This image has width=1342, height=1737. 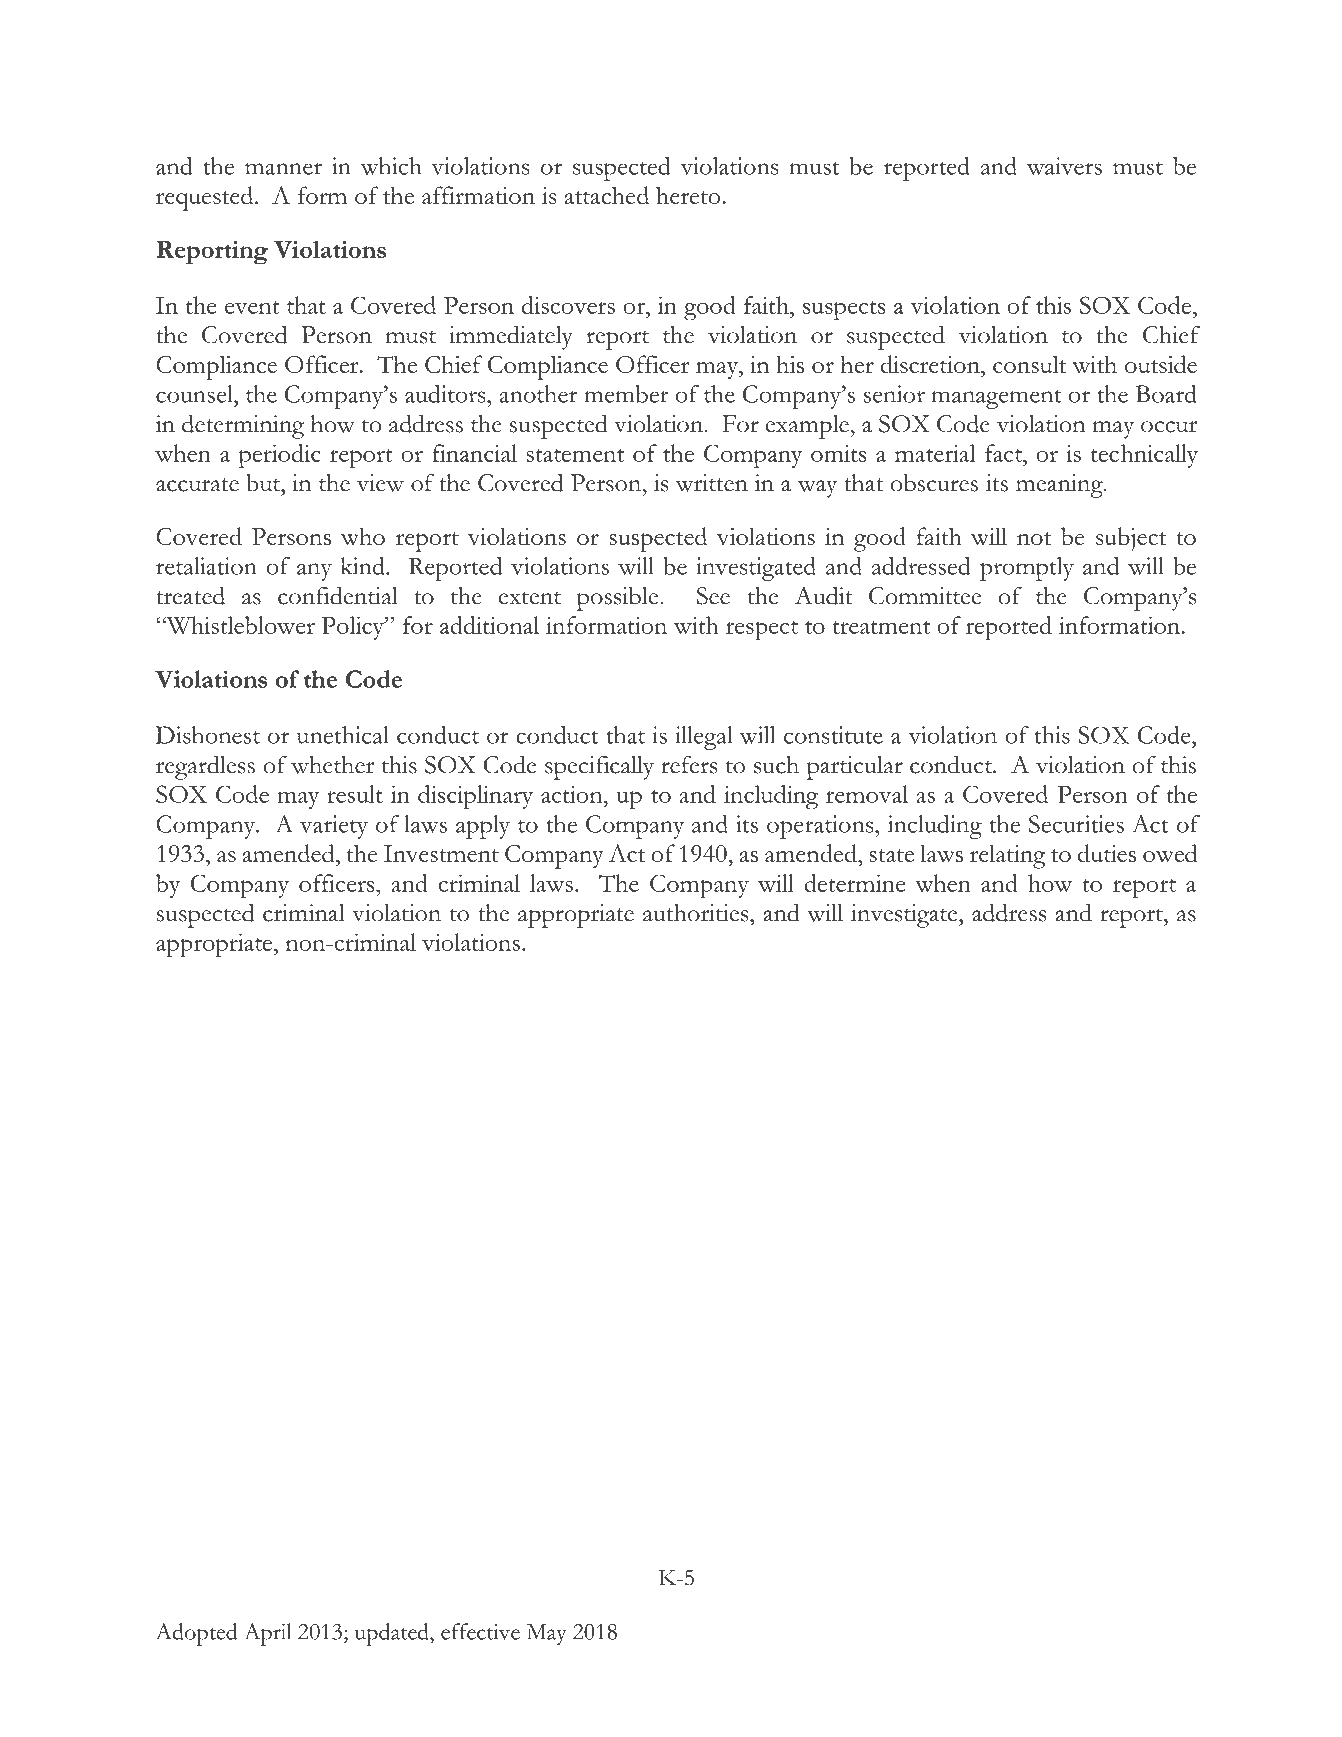 What do you see at coordinates (688, 195) in the image?
I see `hereto` at bounding box center [688, 195].
